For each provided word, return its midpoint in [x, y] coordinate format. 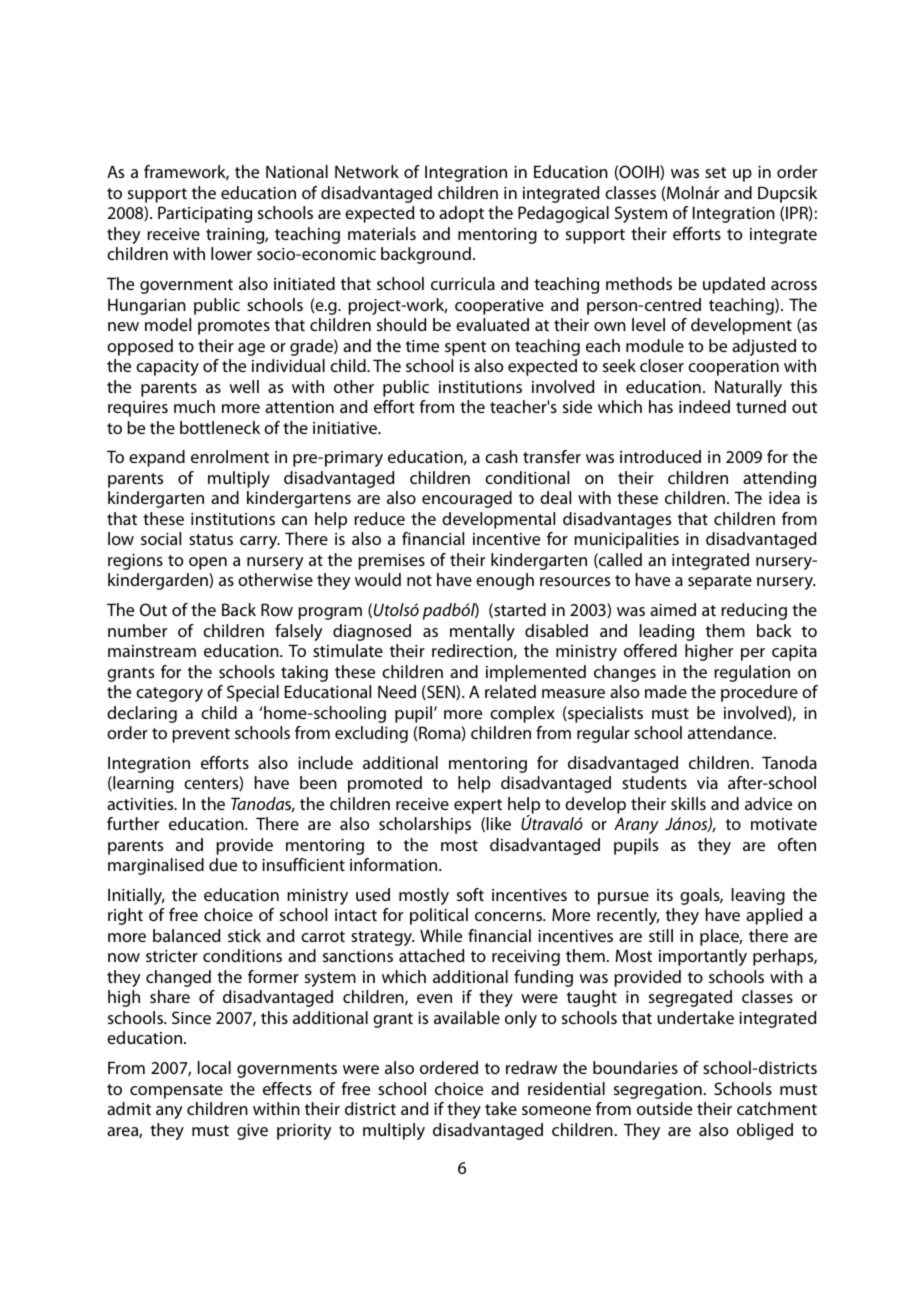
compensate [176, 1091]
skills [688, 803]
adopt [461, 214]
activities [141, 804]
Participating [205, 214]
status [211, 539]
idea [784, 497]
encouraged [467, 499]
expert [478, 806]
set [716, 172]
